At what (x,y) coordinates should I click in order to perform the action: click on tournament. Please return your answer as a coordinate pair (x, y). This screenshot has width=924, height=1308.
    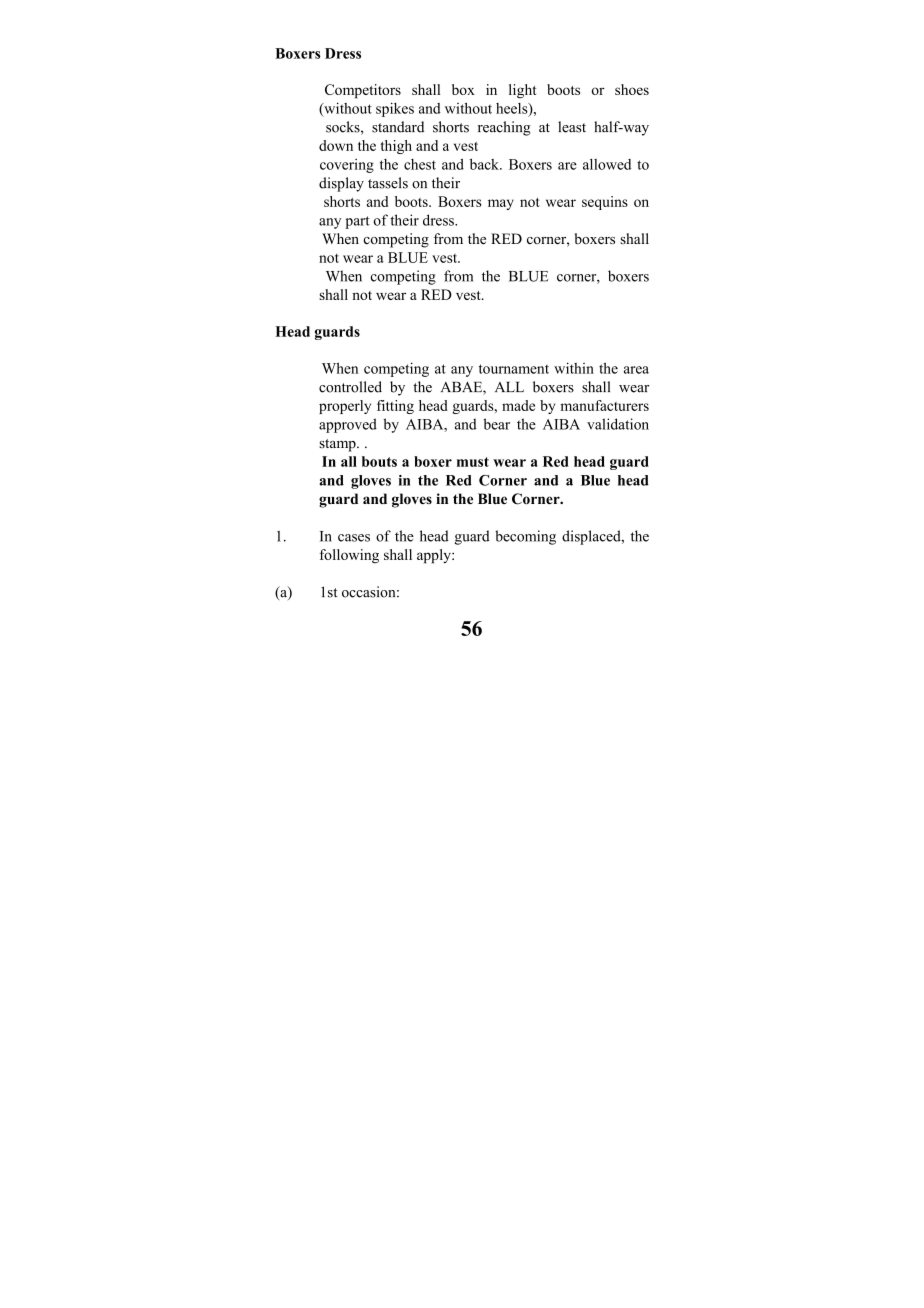
    Looking at the image, I should click on (514, 369).
